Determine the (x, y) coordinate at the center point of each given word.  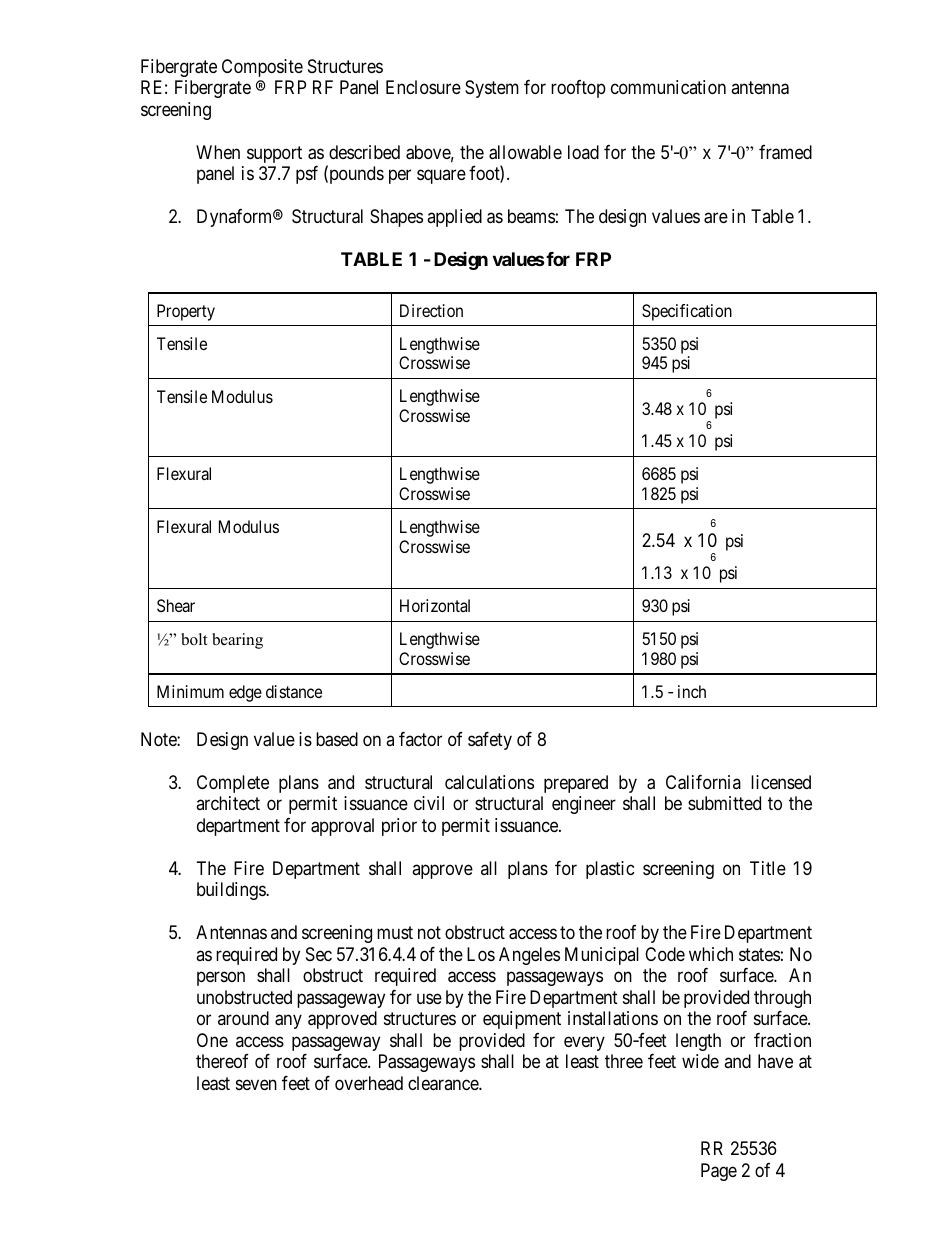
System (492, 89)
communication (668, 87)
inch (692, 691)
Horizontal (435, 605)
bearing (237, 641)
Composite (262, 68)
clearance (444, 1083)
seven (256, 1084)
